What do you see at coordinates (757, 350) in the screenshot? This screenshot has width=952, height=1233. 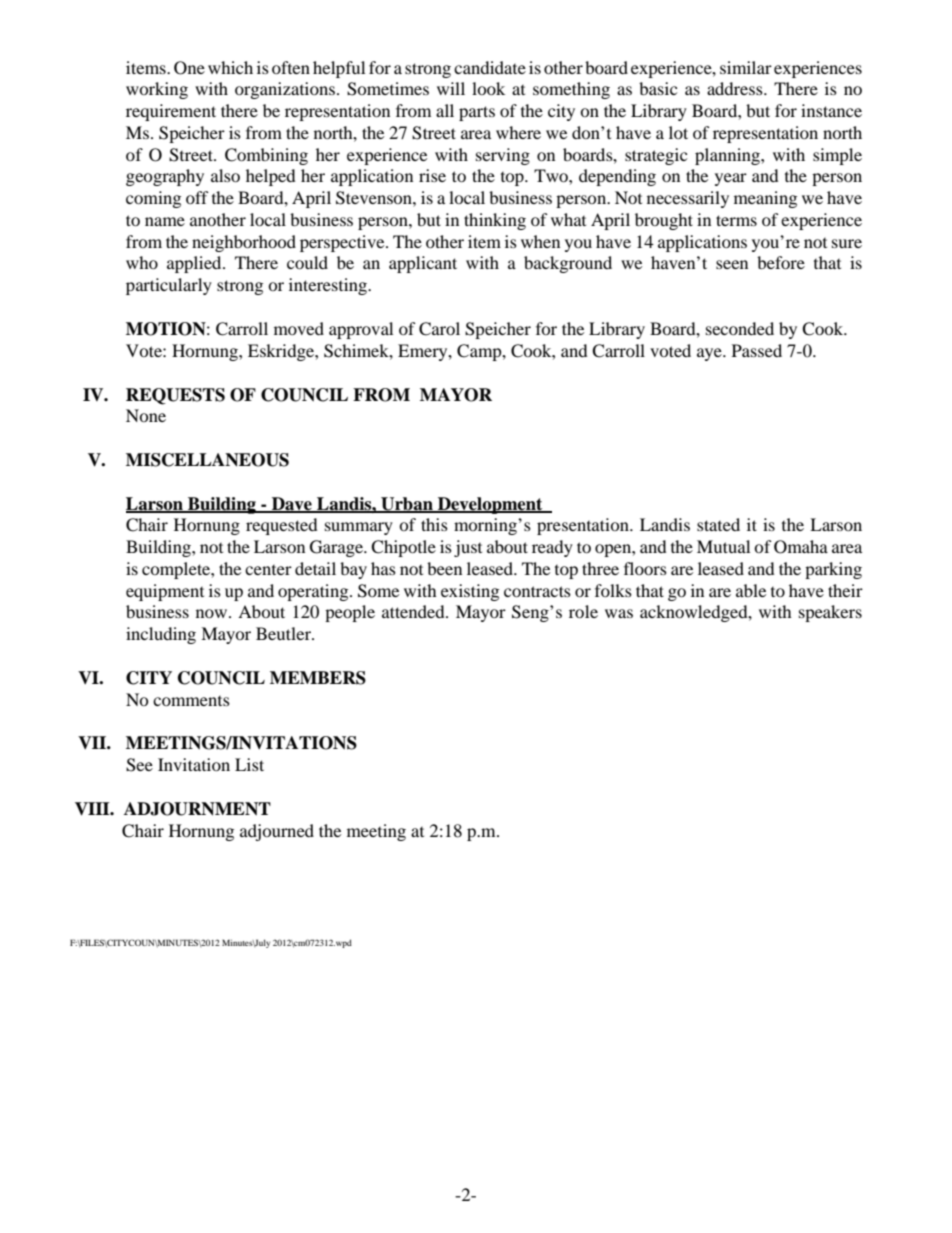 I see `Passed` at bounding box center [757, 350].
